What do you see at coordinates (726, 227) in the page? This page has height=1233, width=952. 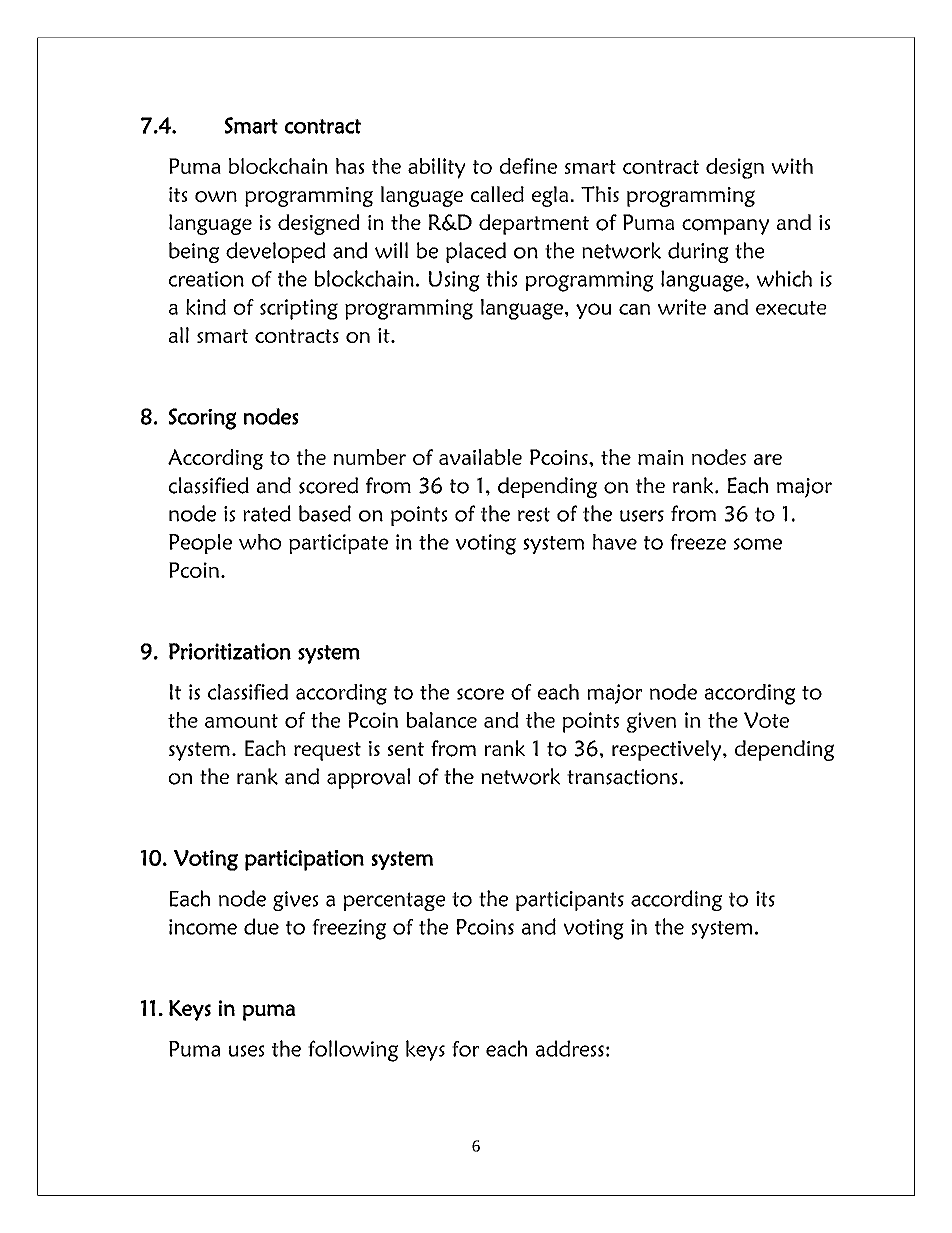 I see `company` at bounding box center [726, 227].
